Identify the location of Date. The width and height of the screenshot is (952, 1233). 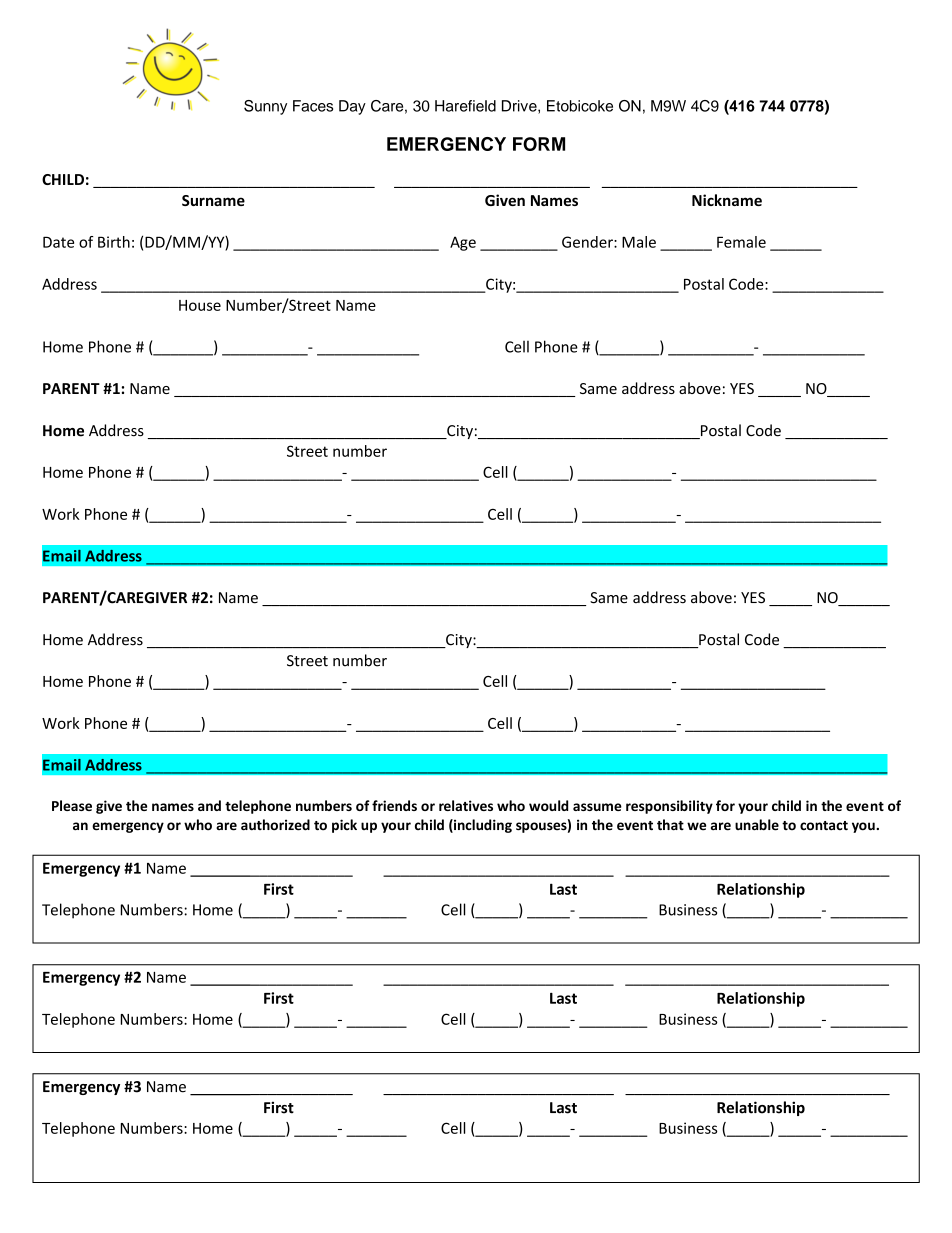
(58, 242).
